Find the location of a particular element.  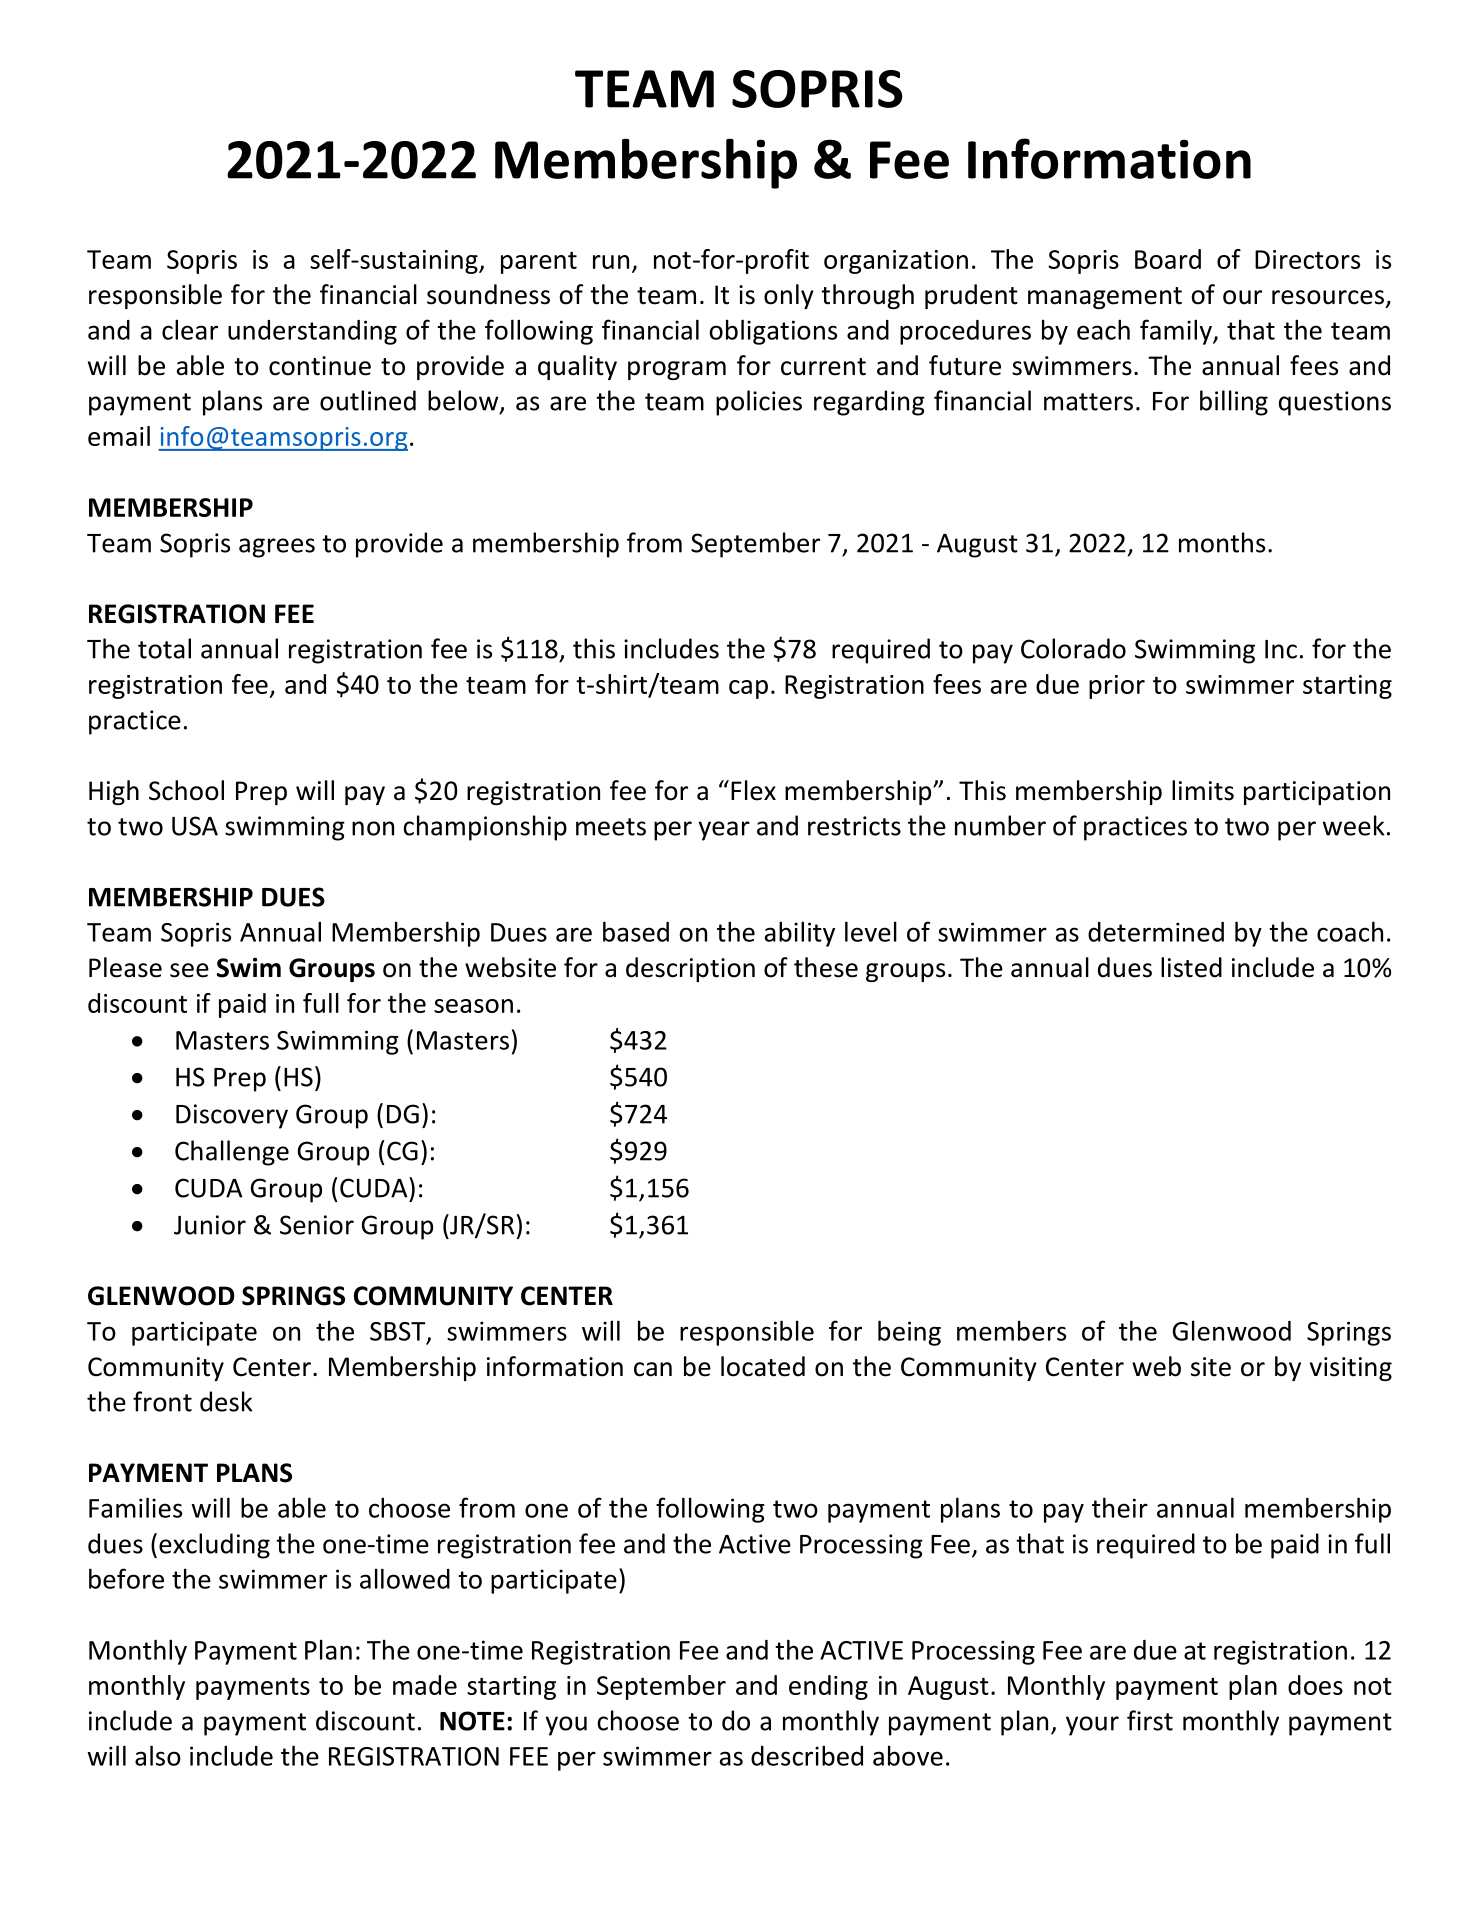

see is located at coordinates (189, 970).
